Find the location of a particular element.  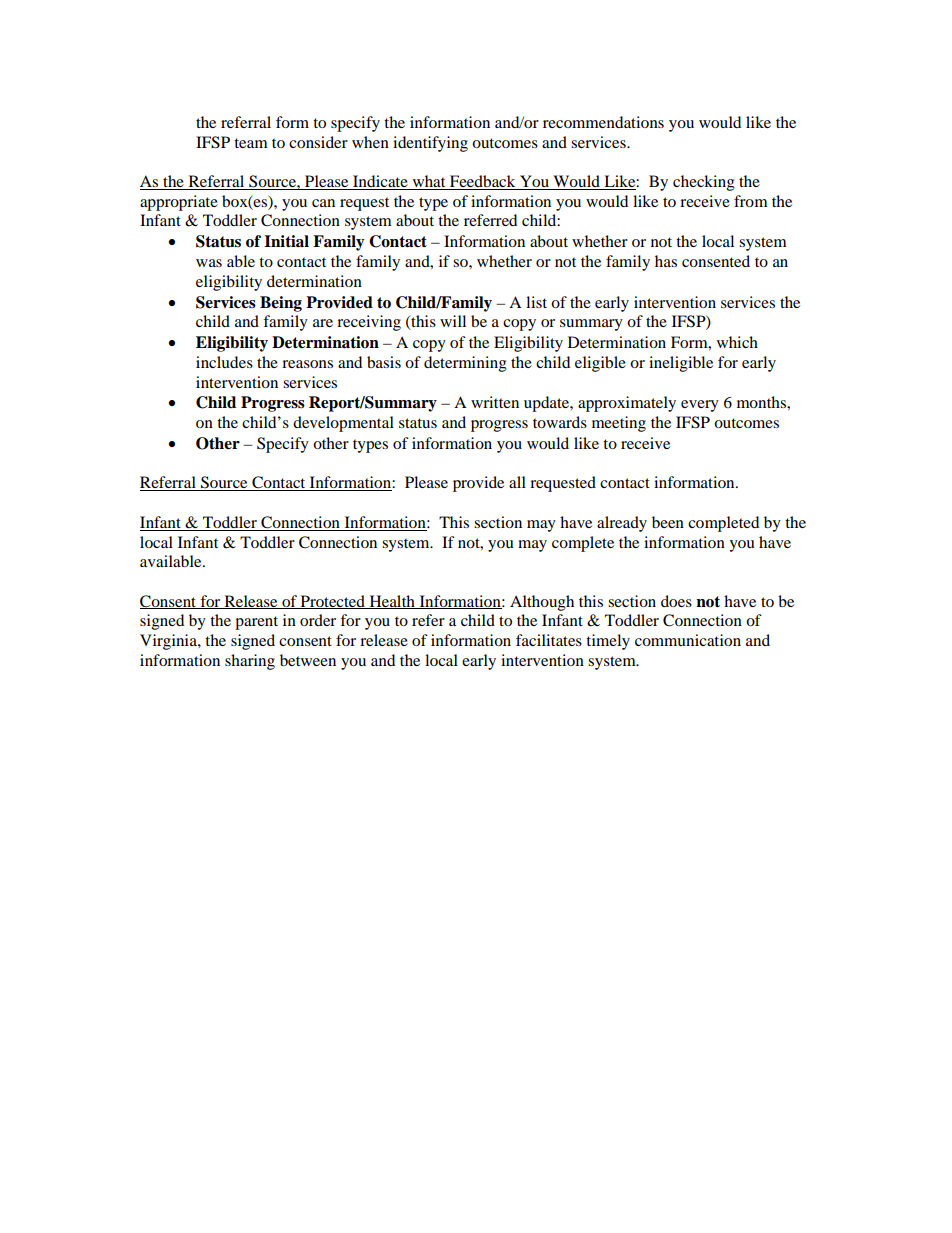

sharing is located at coordinates (250, 662).
